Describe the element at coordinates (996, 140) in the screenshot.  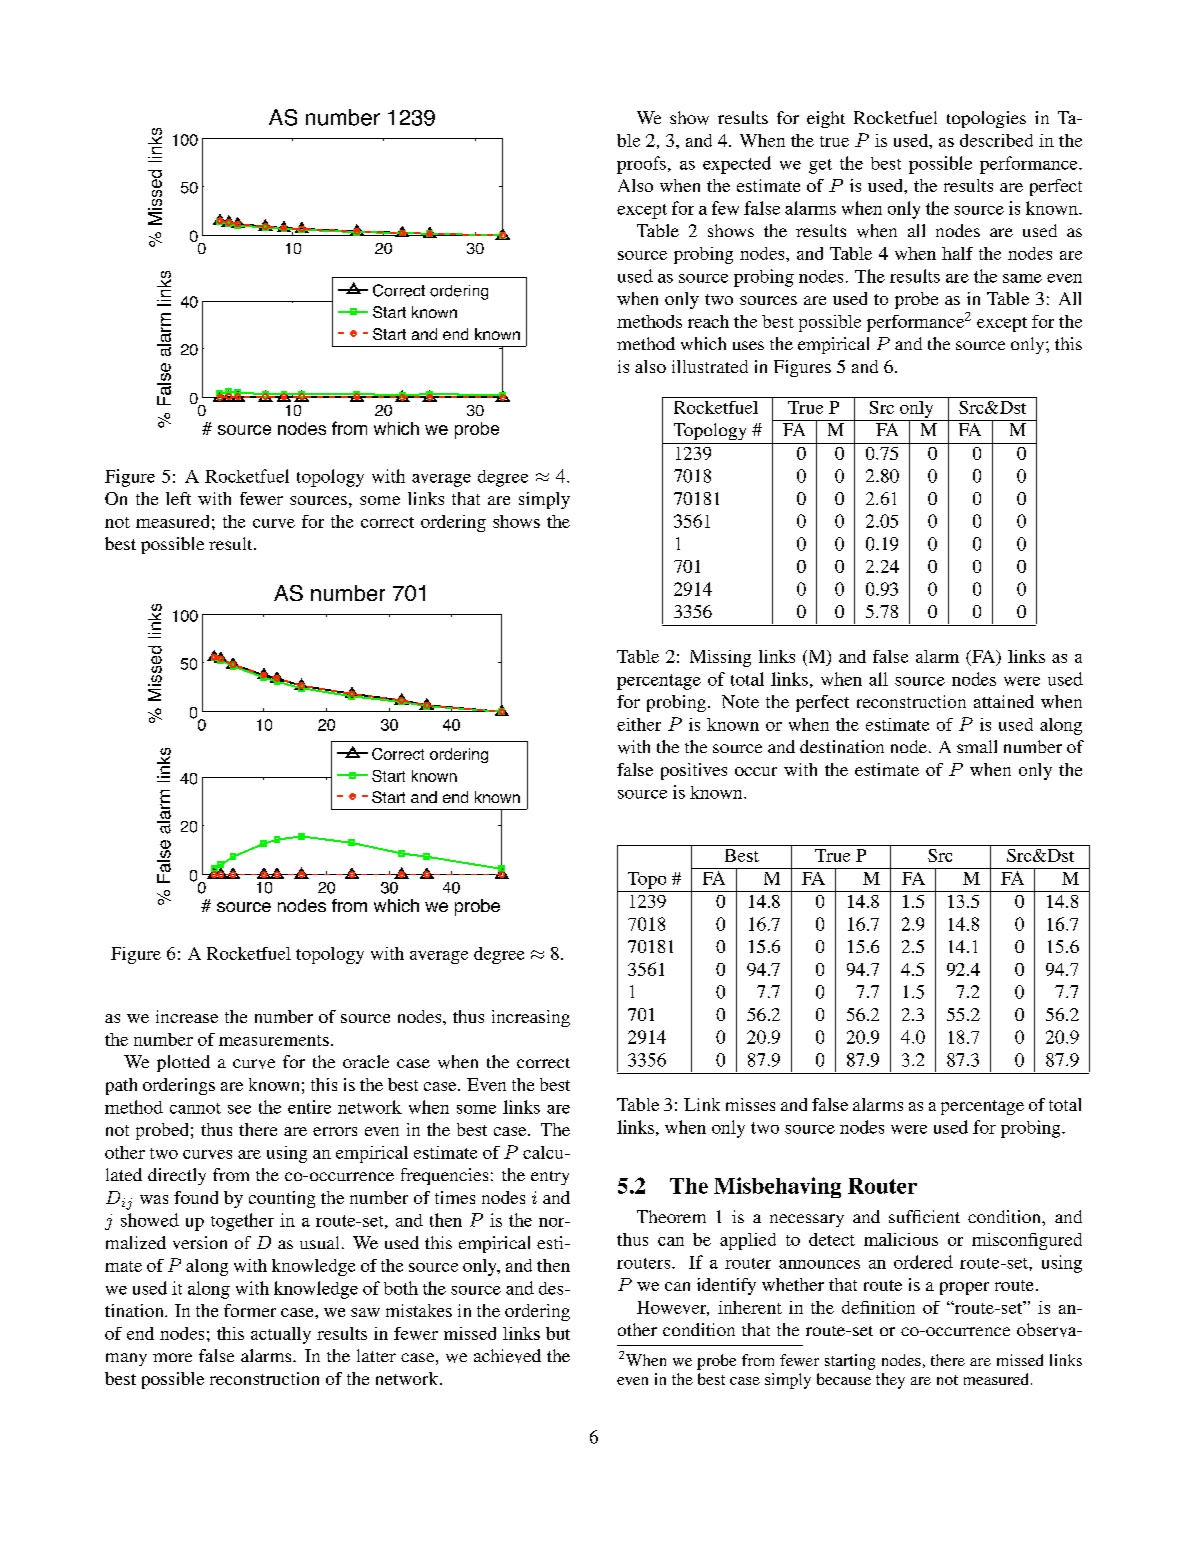
I see `described` at that location.
